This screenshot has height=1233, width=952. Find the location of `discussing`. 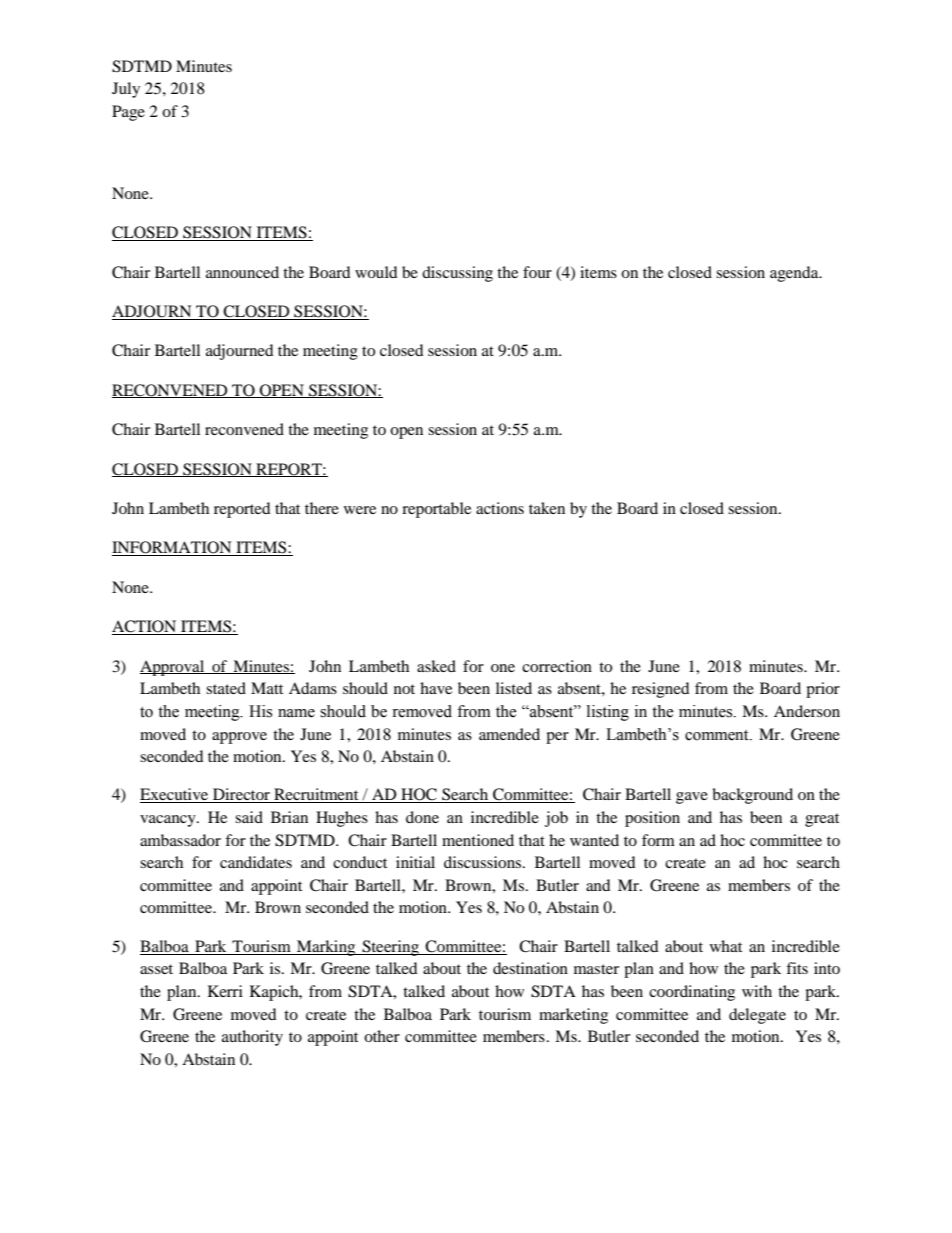

discussing is located at coordinates (457, 274).
